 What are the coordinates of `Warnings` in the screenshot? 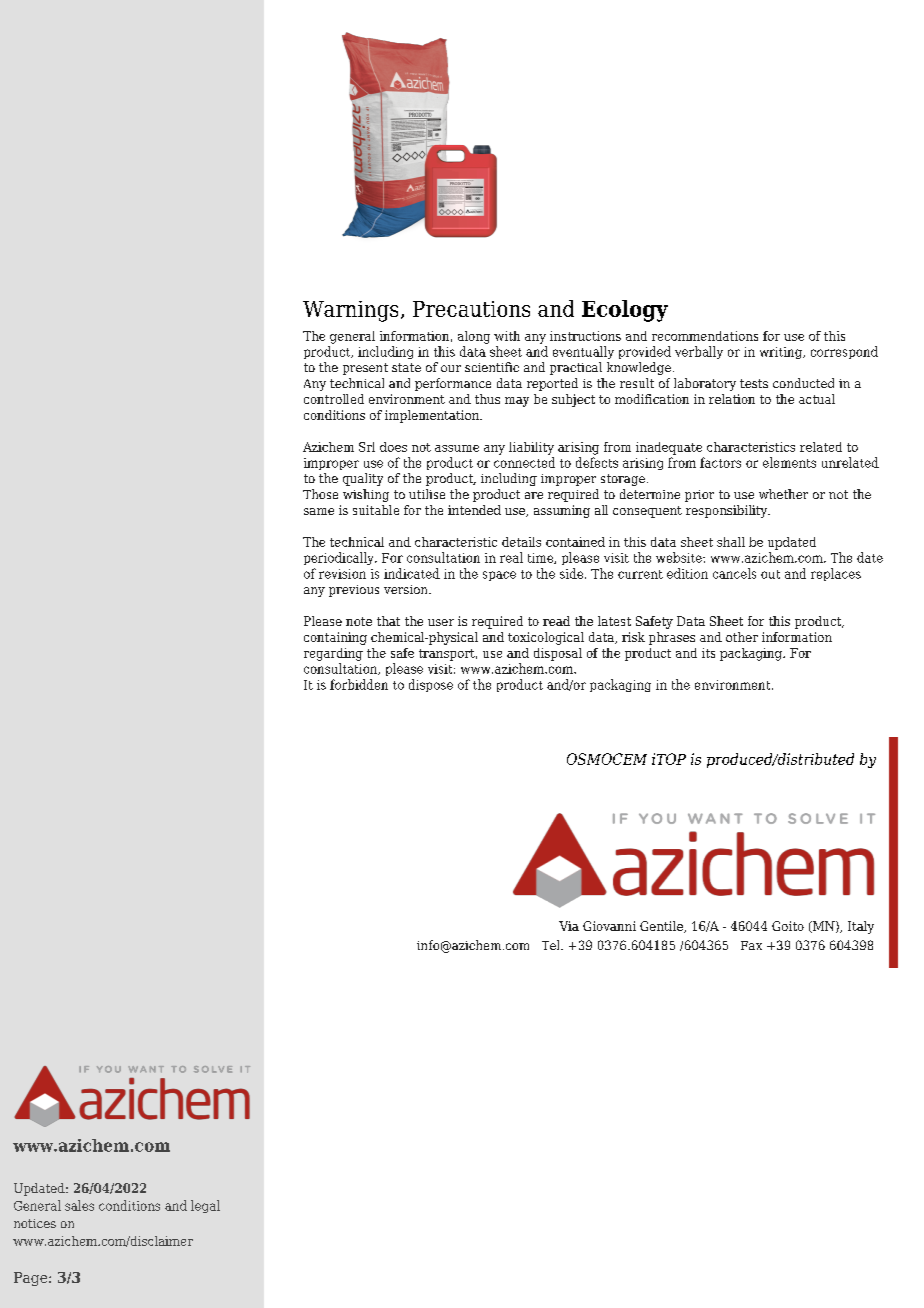 It's located at (350, 311).
